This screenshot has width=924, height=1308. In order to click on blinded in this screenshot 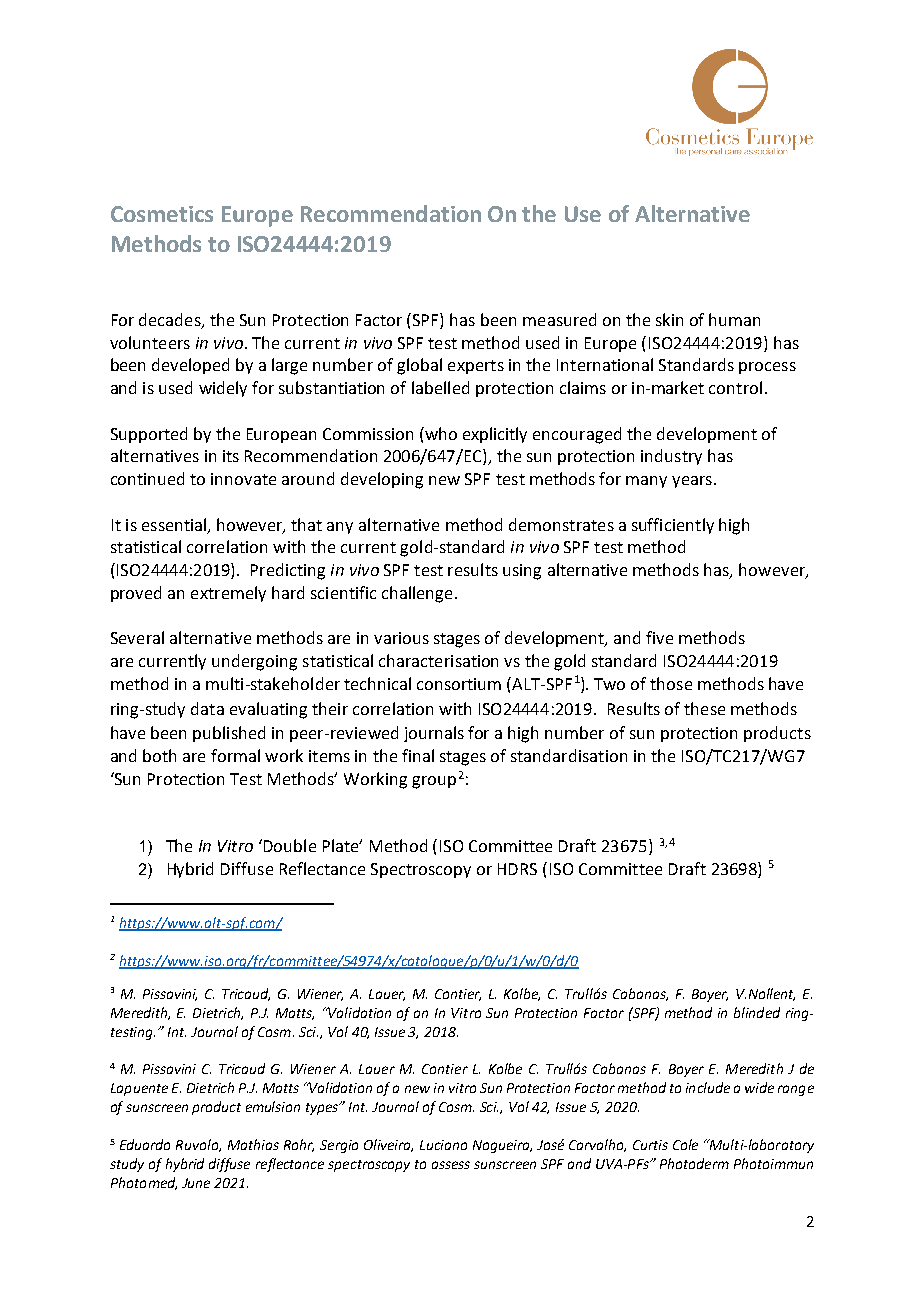, I will do `click(757, 1012)`.
